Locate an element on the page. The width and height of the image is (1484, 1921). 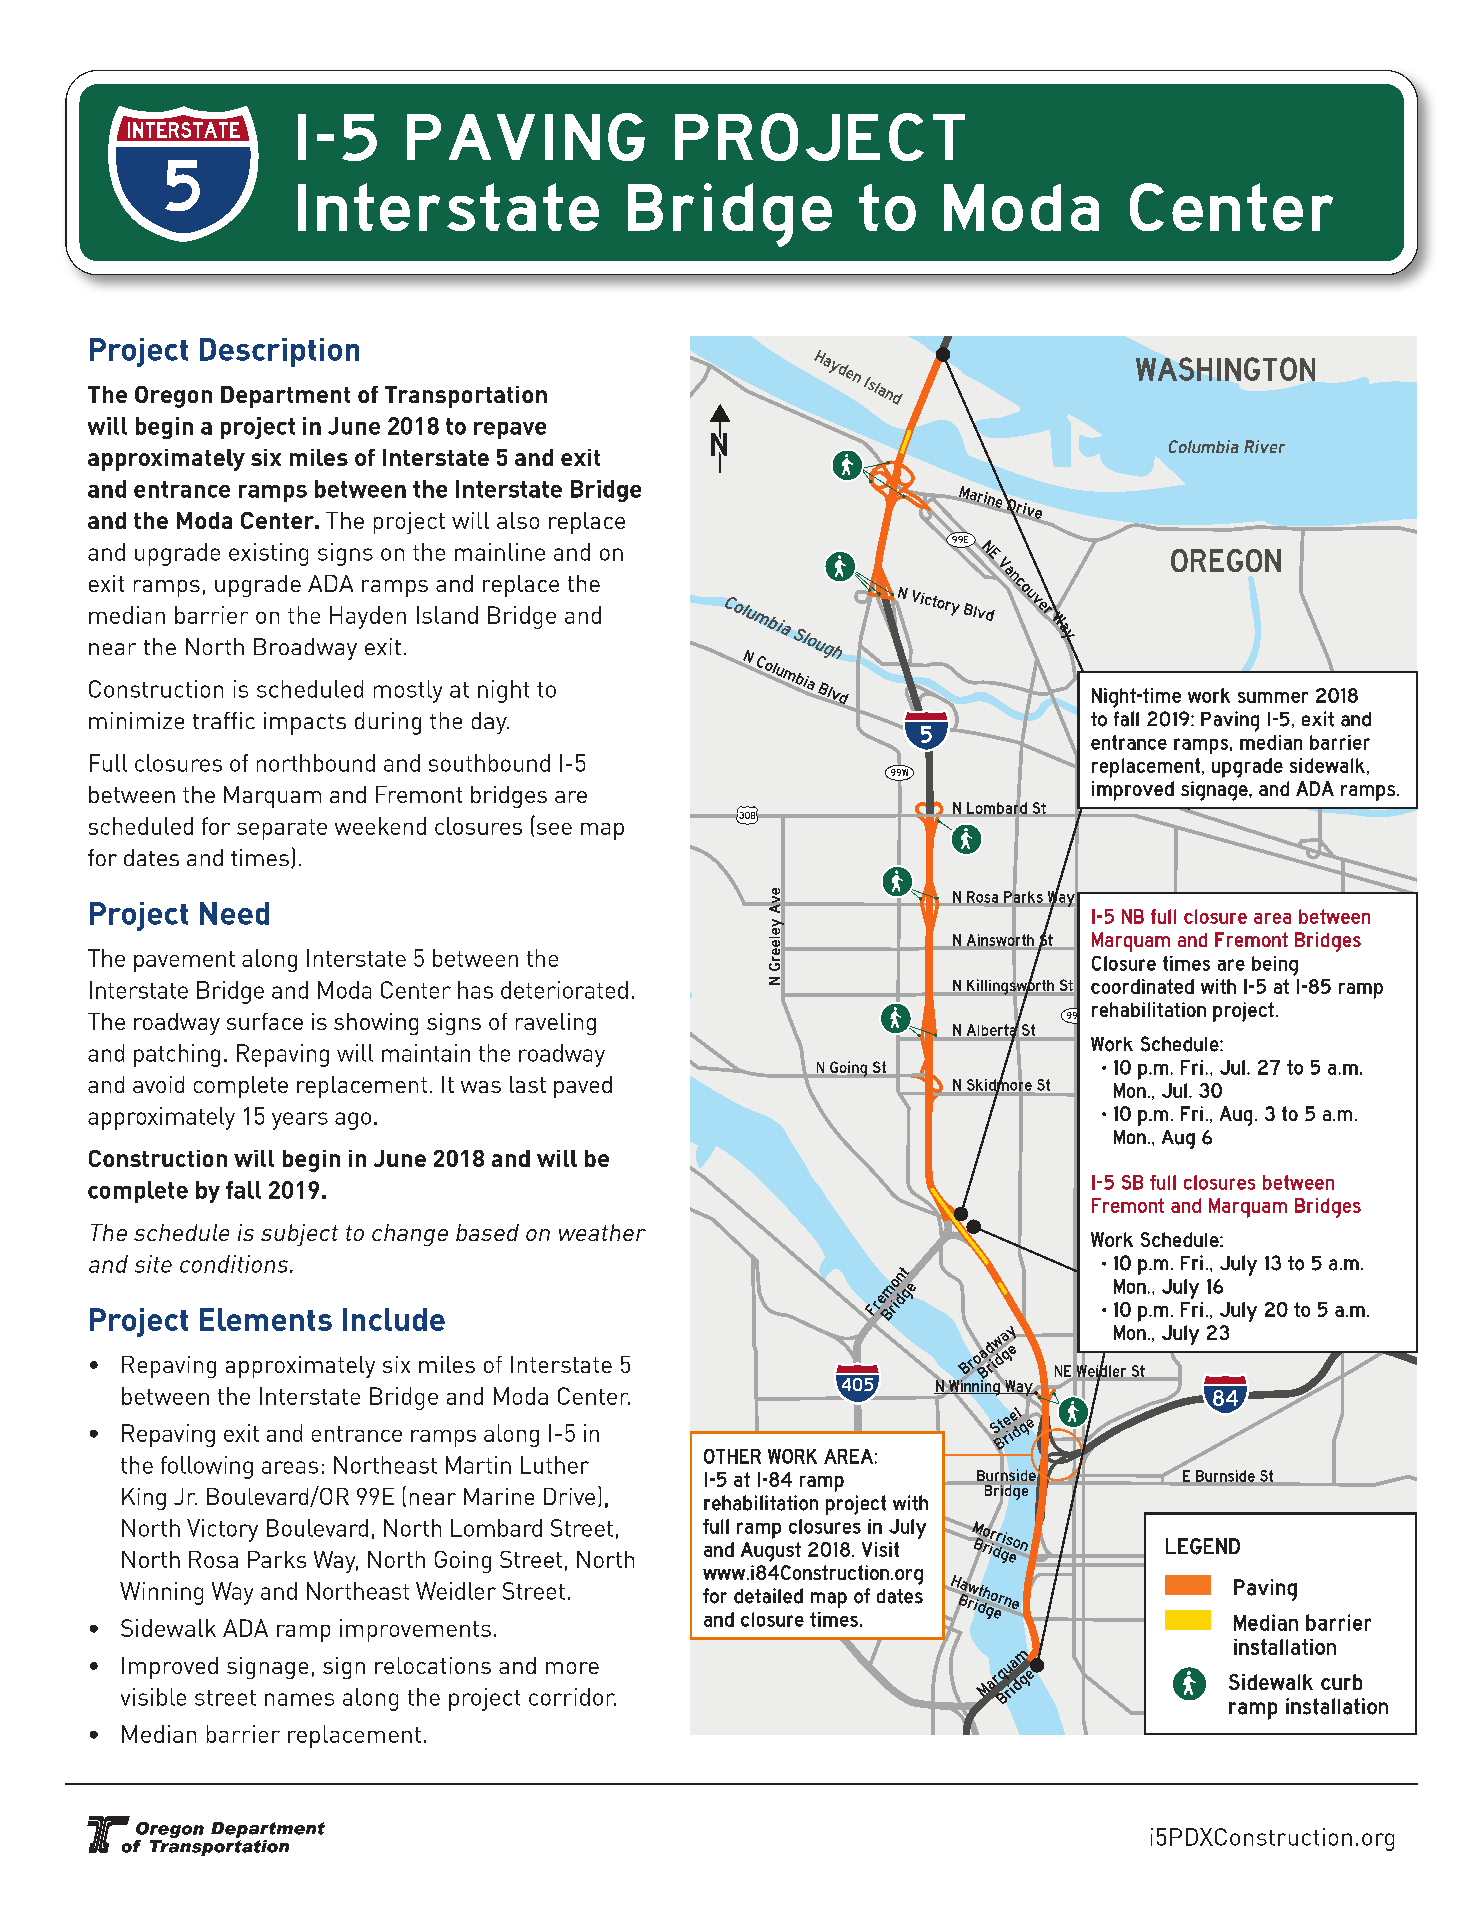
paved is located at coordinates (583, 1087).
